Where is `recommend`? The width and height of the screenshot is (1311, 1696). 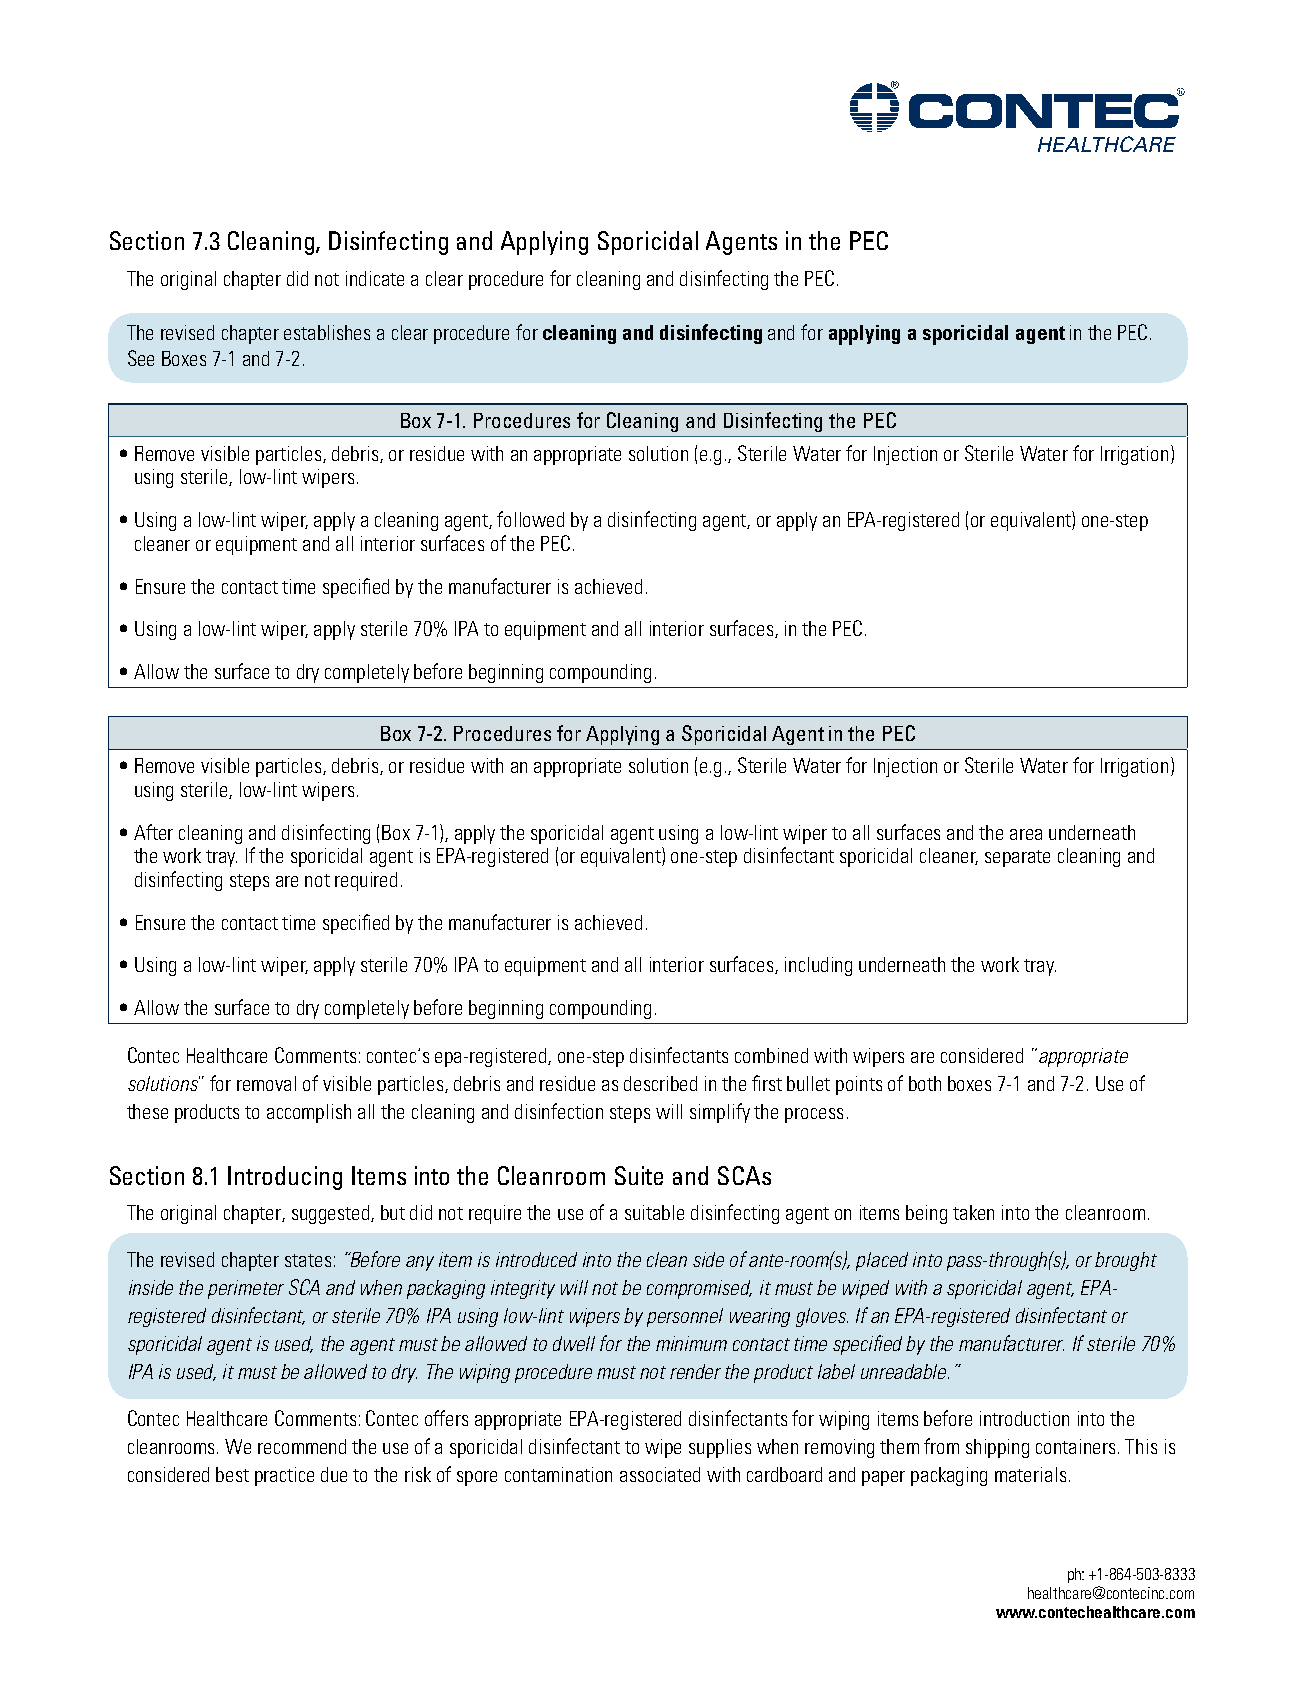
recommend is located at coordinates (302, 1446).
